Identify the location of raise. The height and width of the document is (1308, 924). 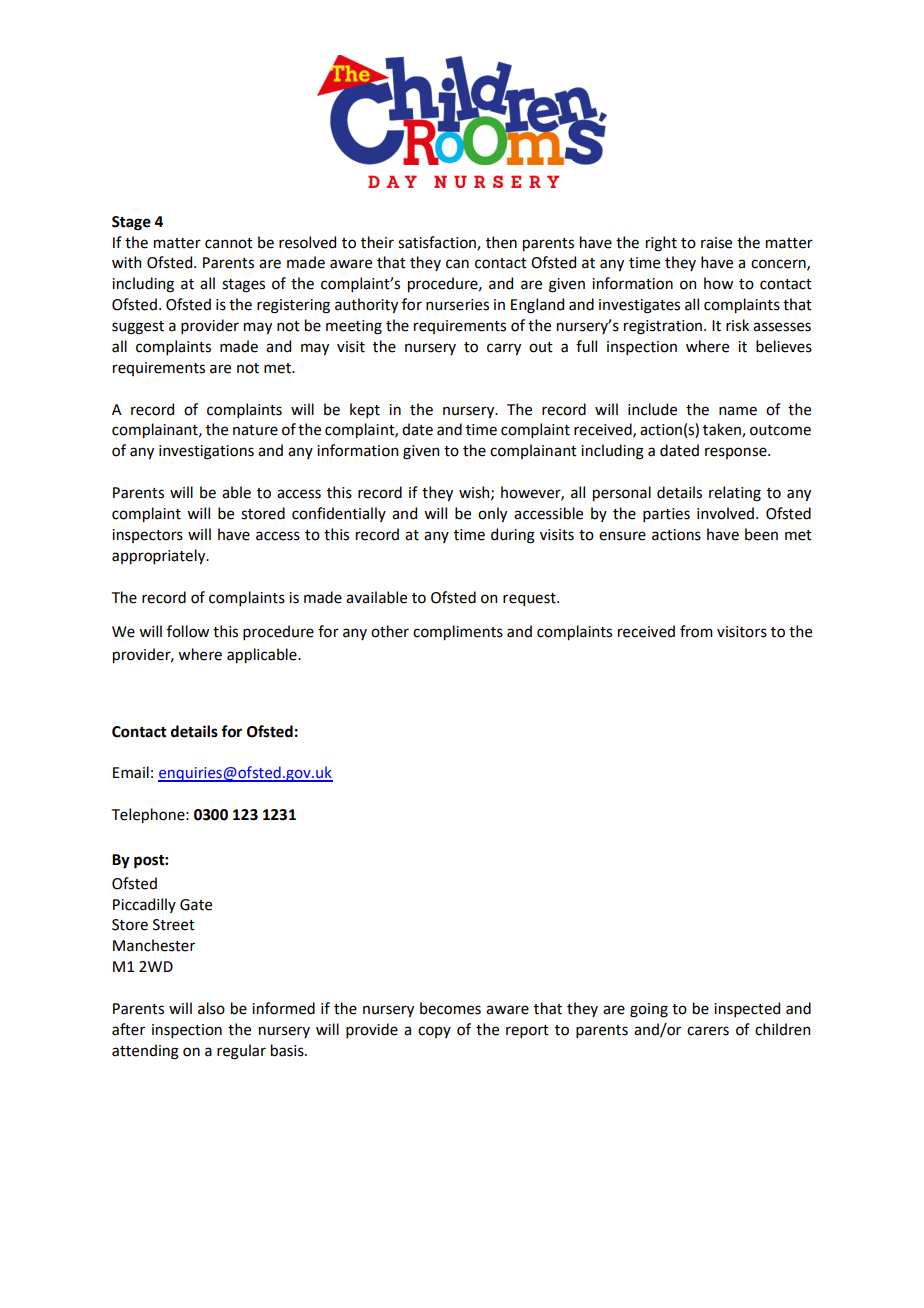
(716, 243).
